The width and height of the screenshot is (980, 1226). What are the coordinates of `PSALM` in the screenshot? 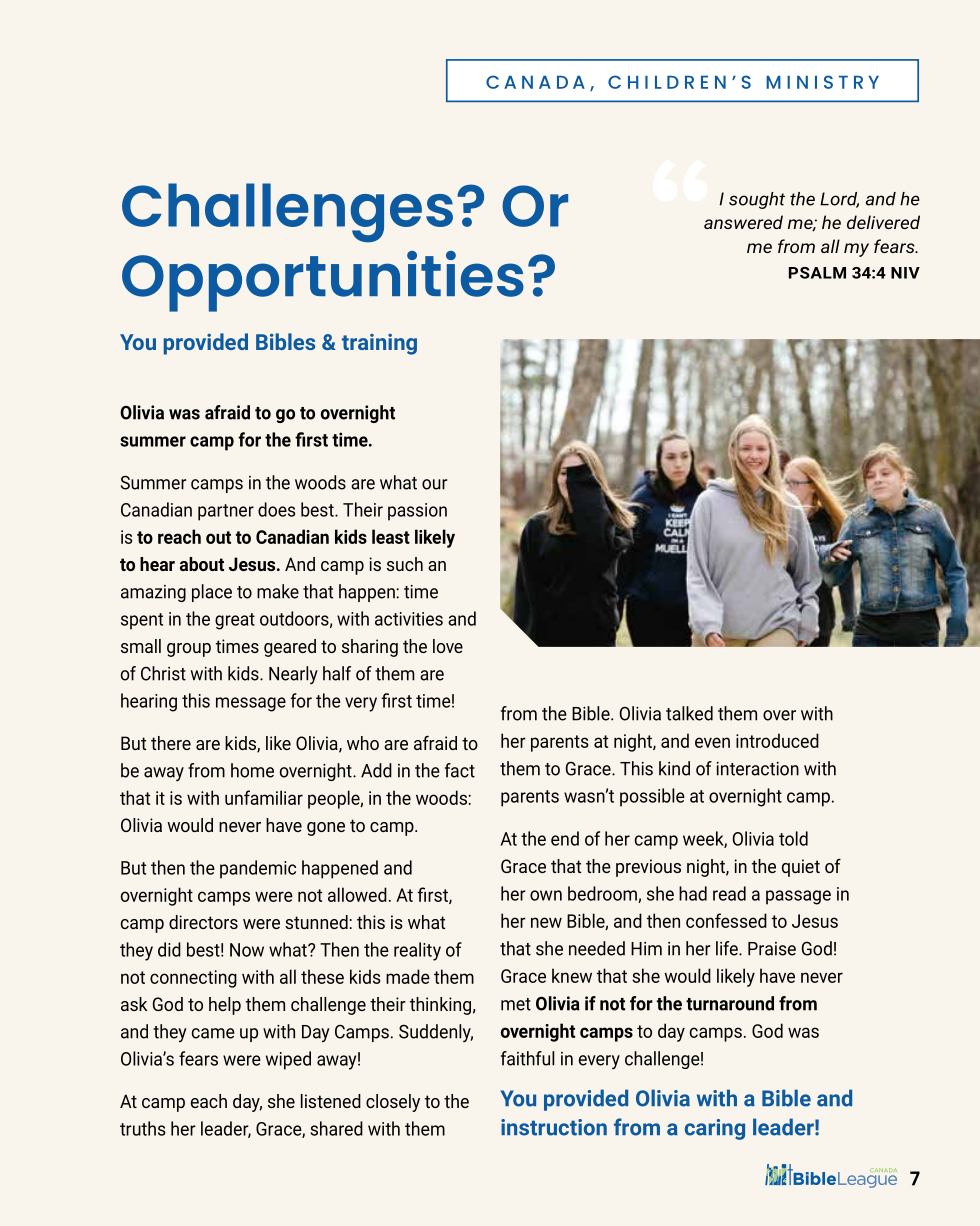 It's located at (817, 273).
